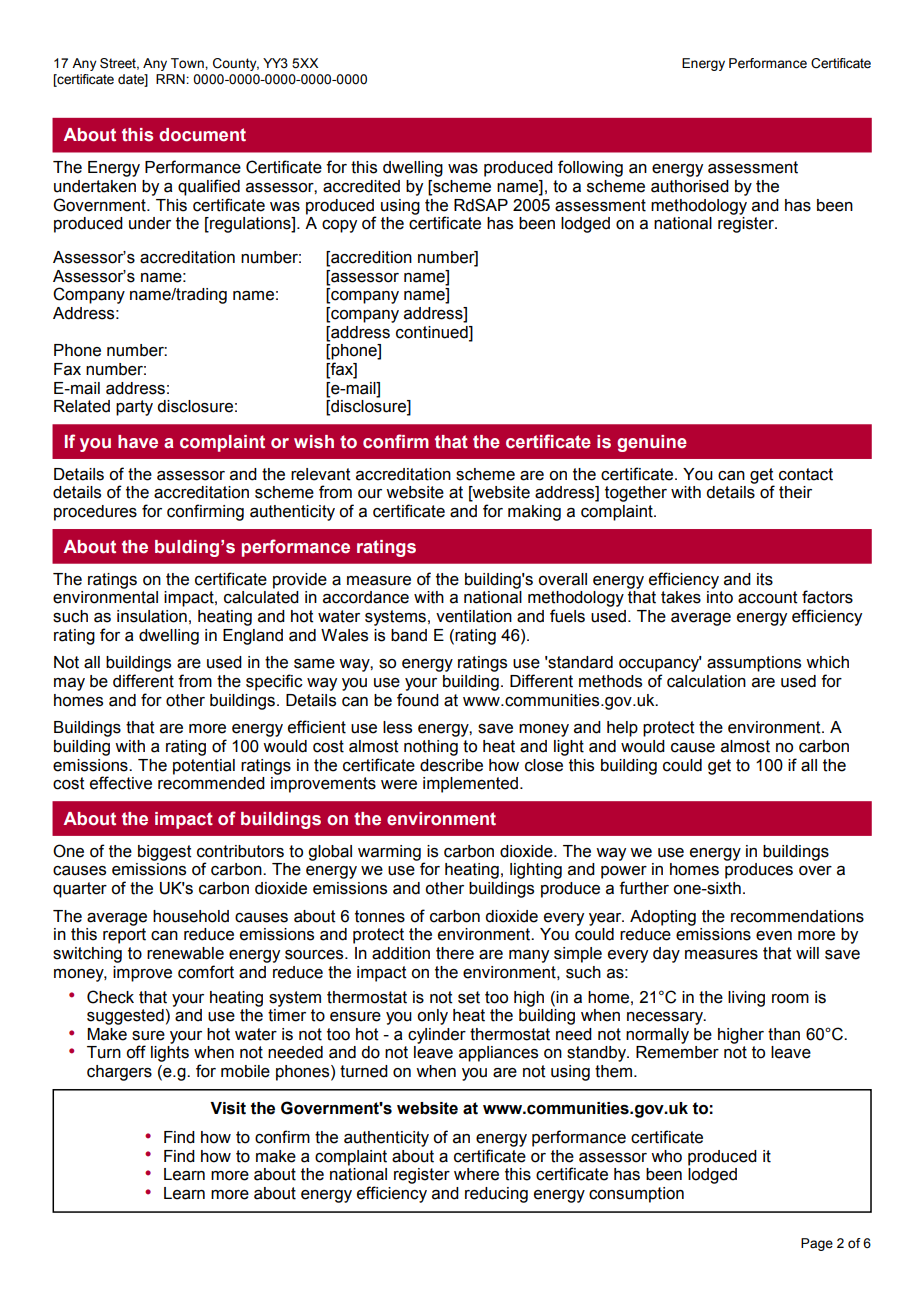  Describe the element at coordinates (152, 616) in the screenshot. I see `insulation` at that location.
